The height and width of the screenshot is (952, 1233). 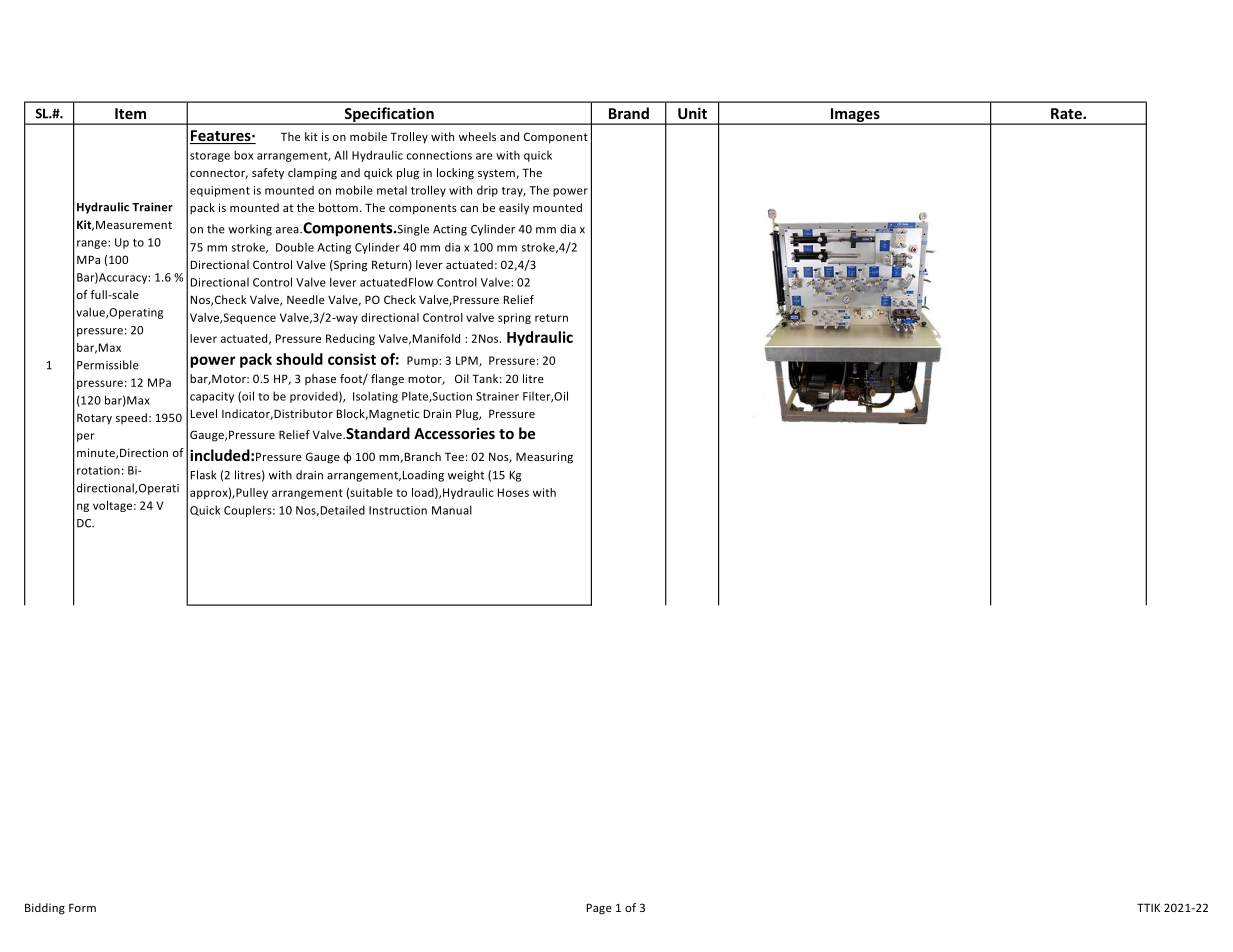 I want to click on Hoses, so click(x=513, y=492).
